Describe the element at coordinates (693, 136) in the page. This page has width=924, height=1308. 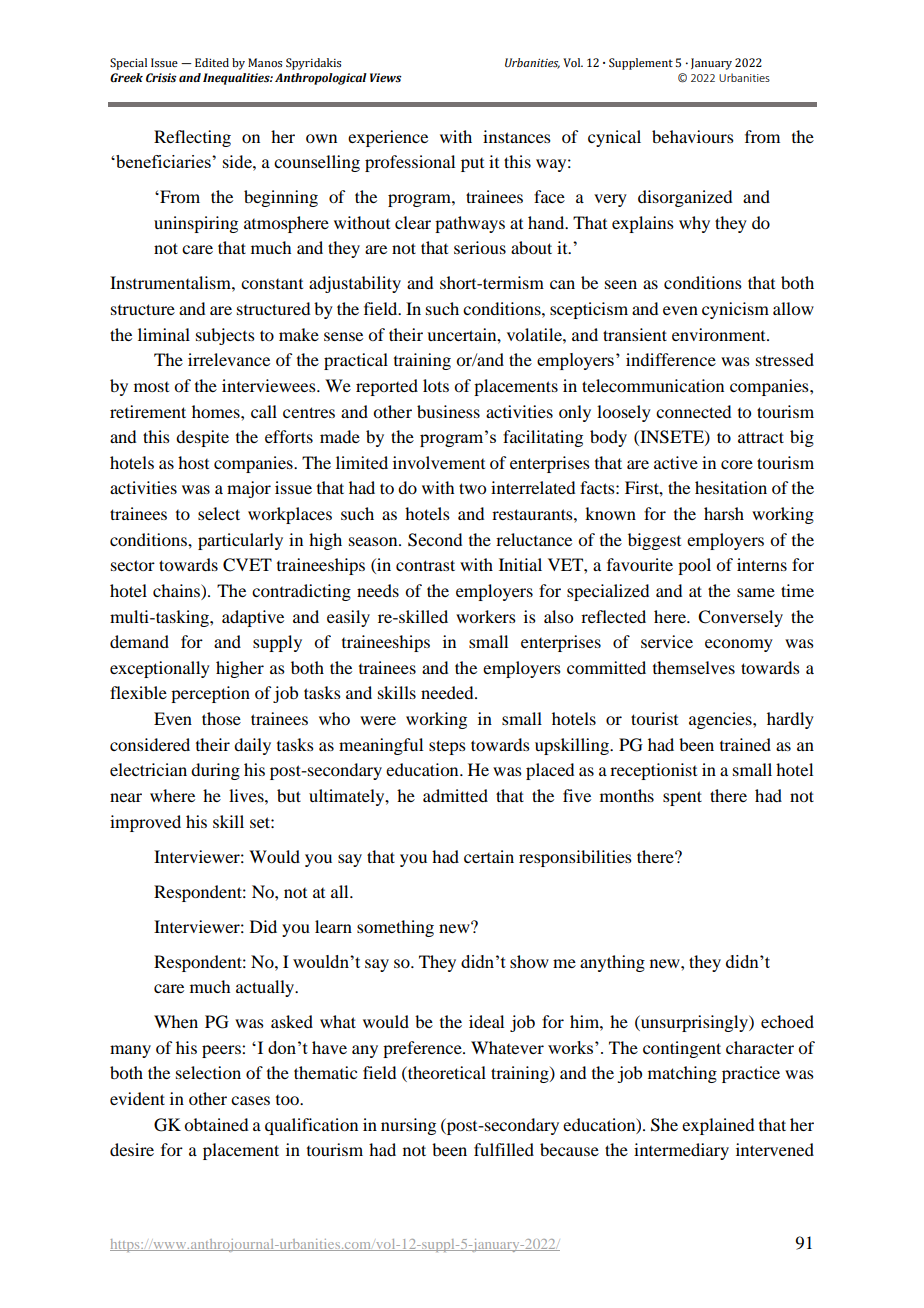
I see `behaviours` at that location.
